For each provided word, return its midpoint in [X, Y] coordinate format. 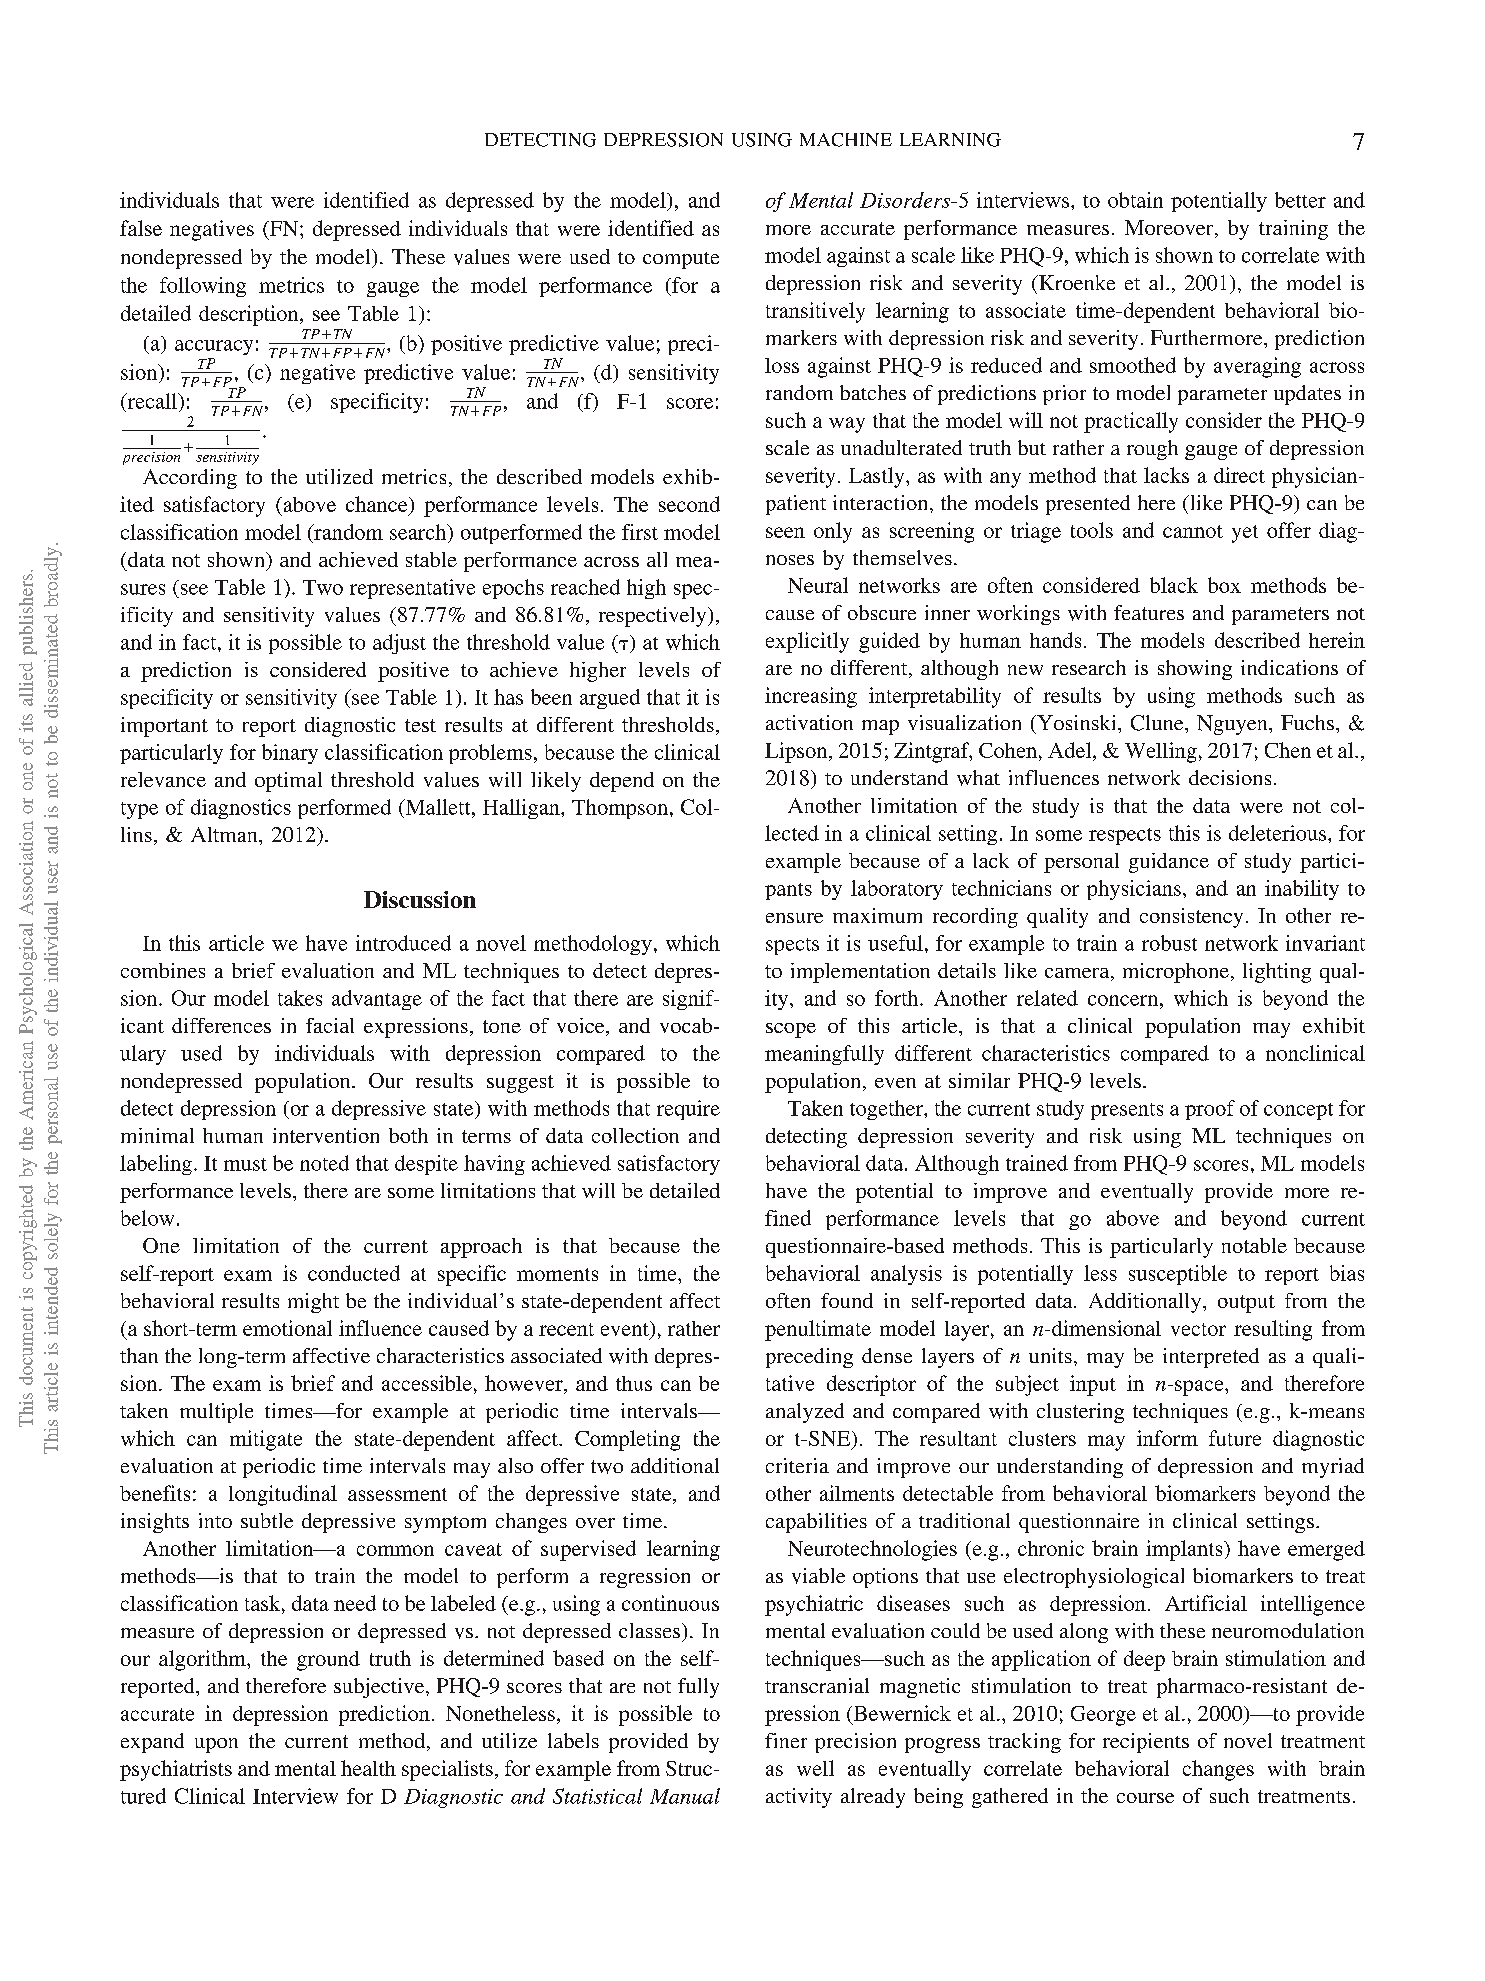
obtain [1135, 200]
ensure [794, 918]
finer [786, 1740]
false [141, 228]
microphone [1176, 973]
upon [216, 1745]
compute [681, 260]
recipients [1146, 1743]
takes [300, 998]
